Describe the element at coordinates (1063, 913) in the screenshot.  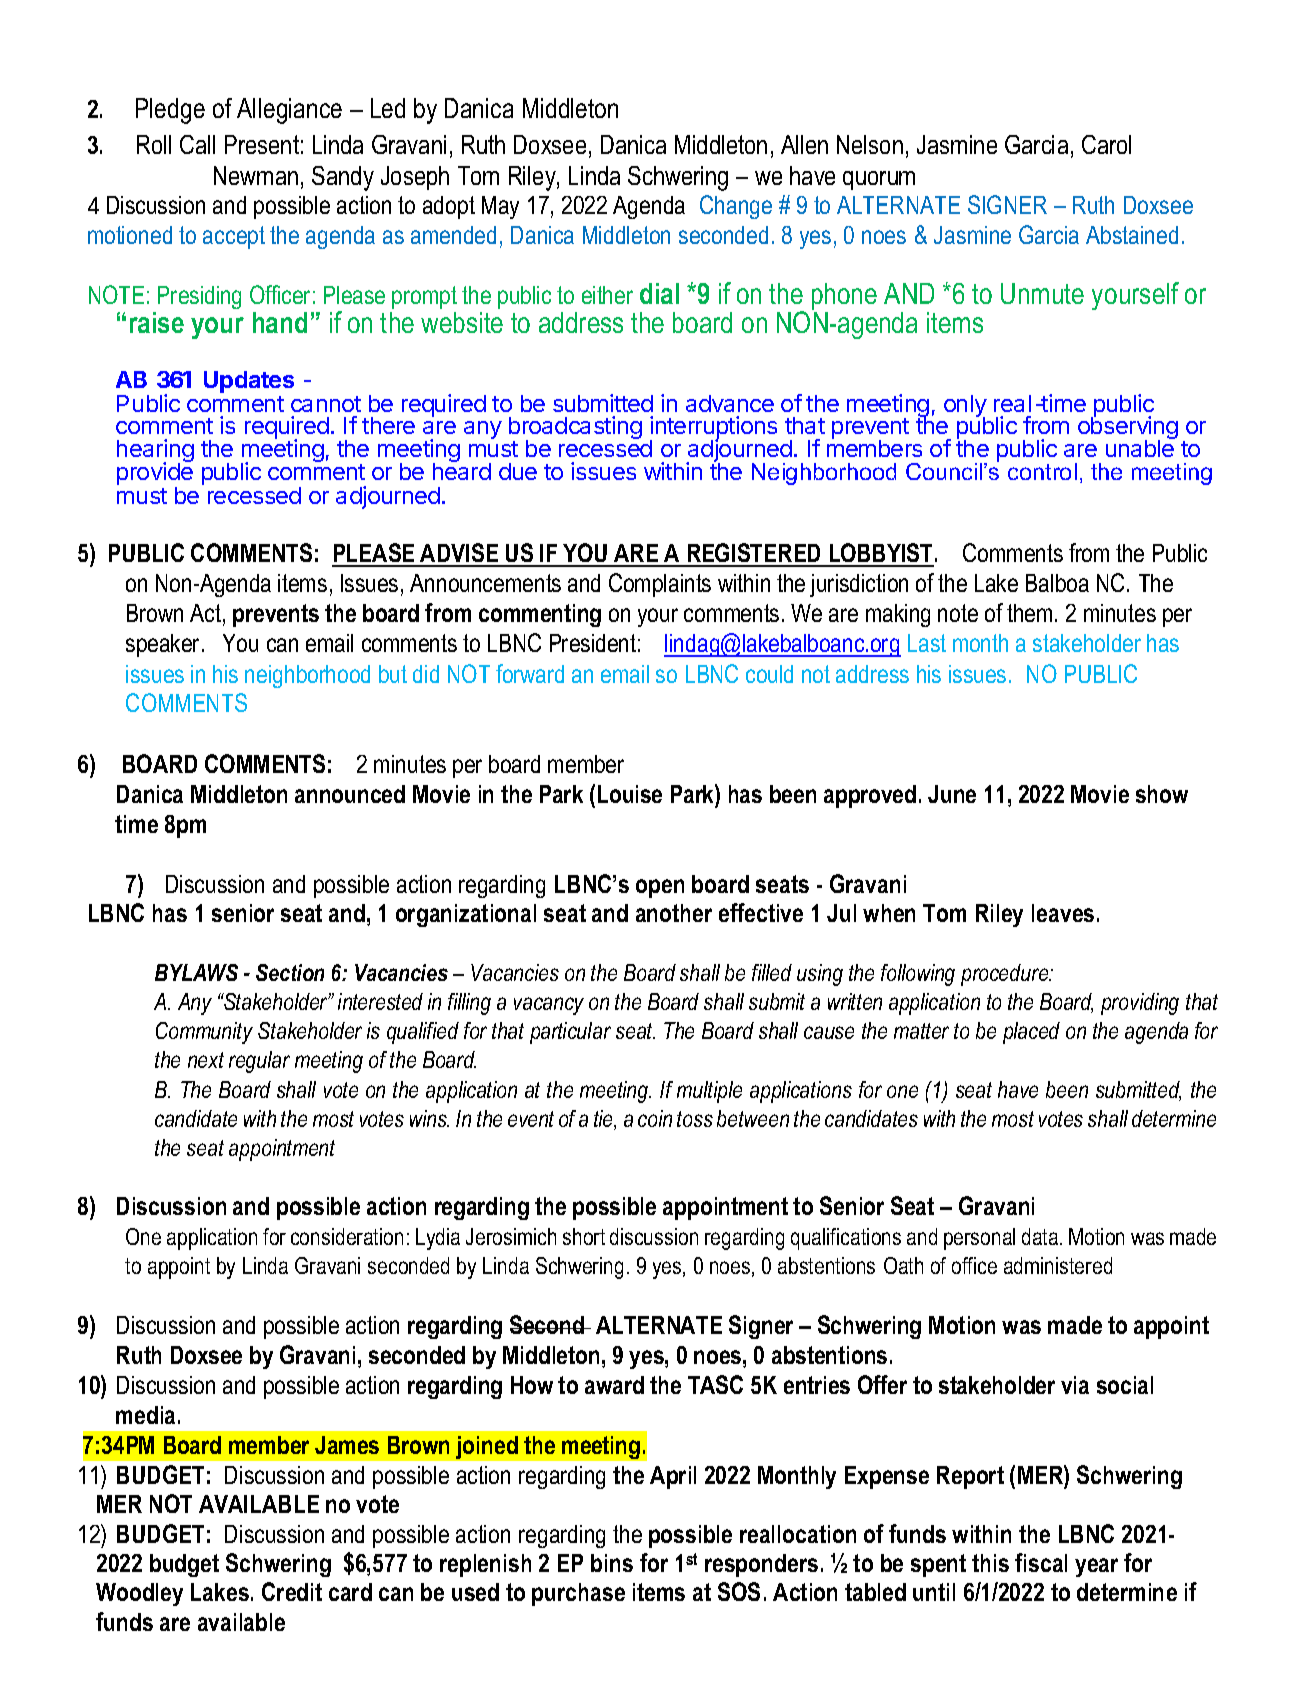
I see `leaves` at that location.
